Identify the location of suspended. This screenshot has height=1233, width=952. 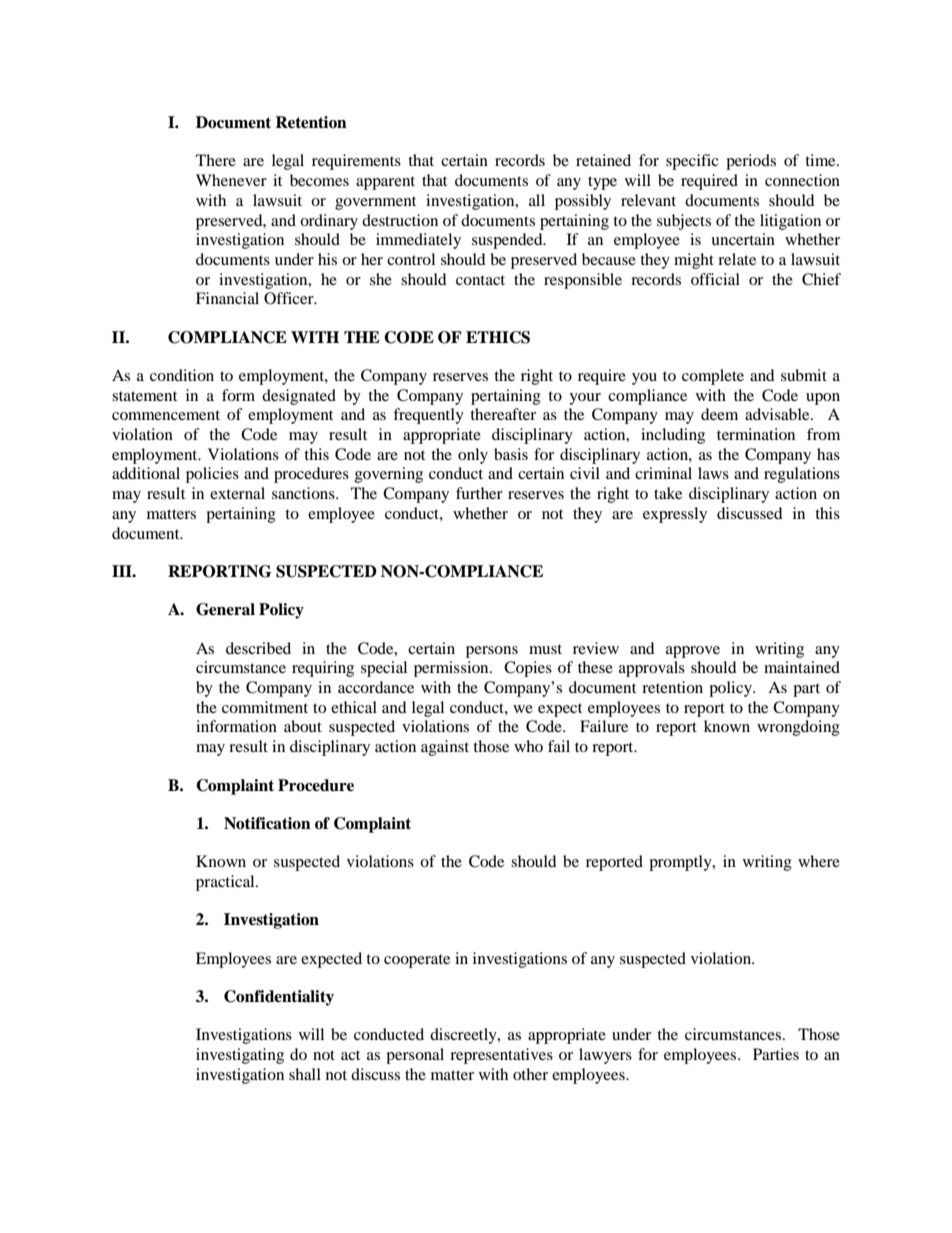
(508, 241).
